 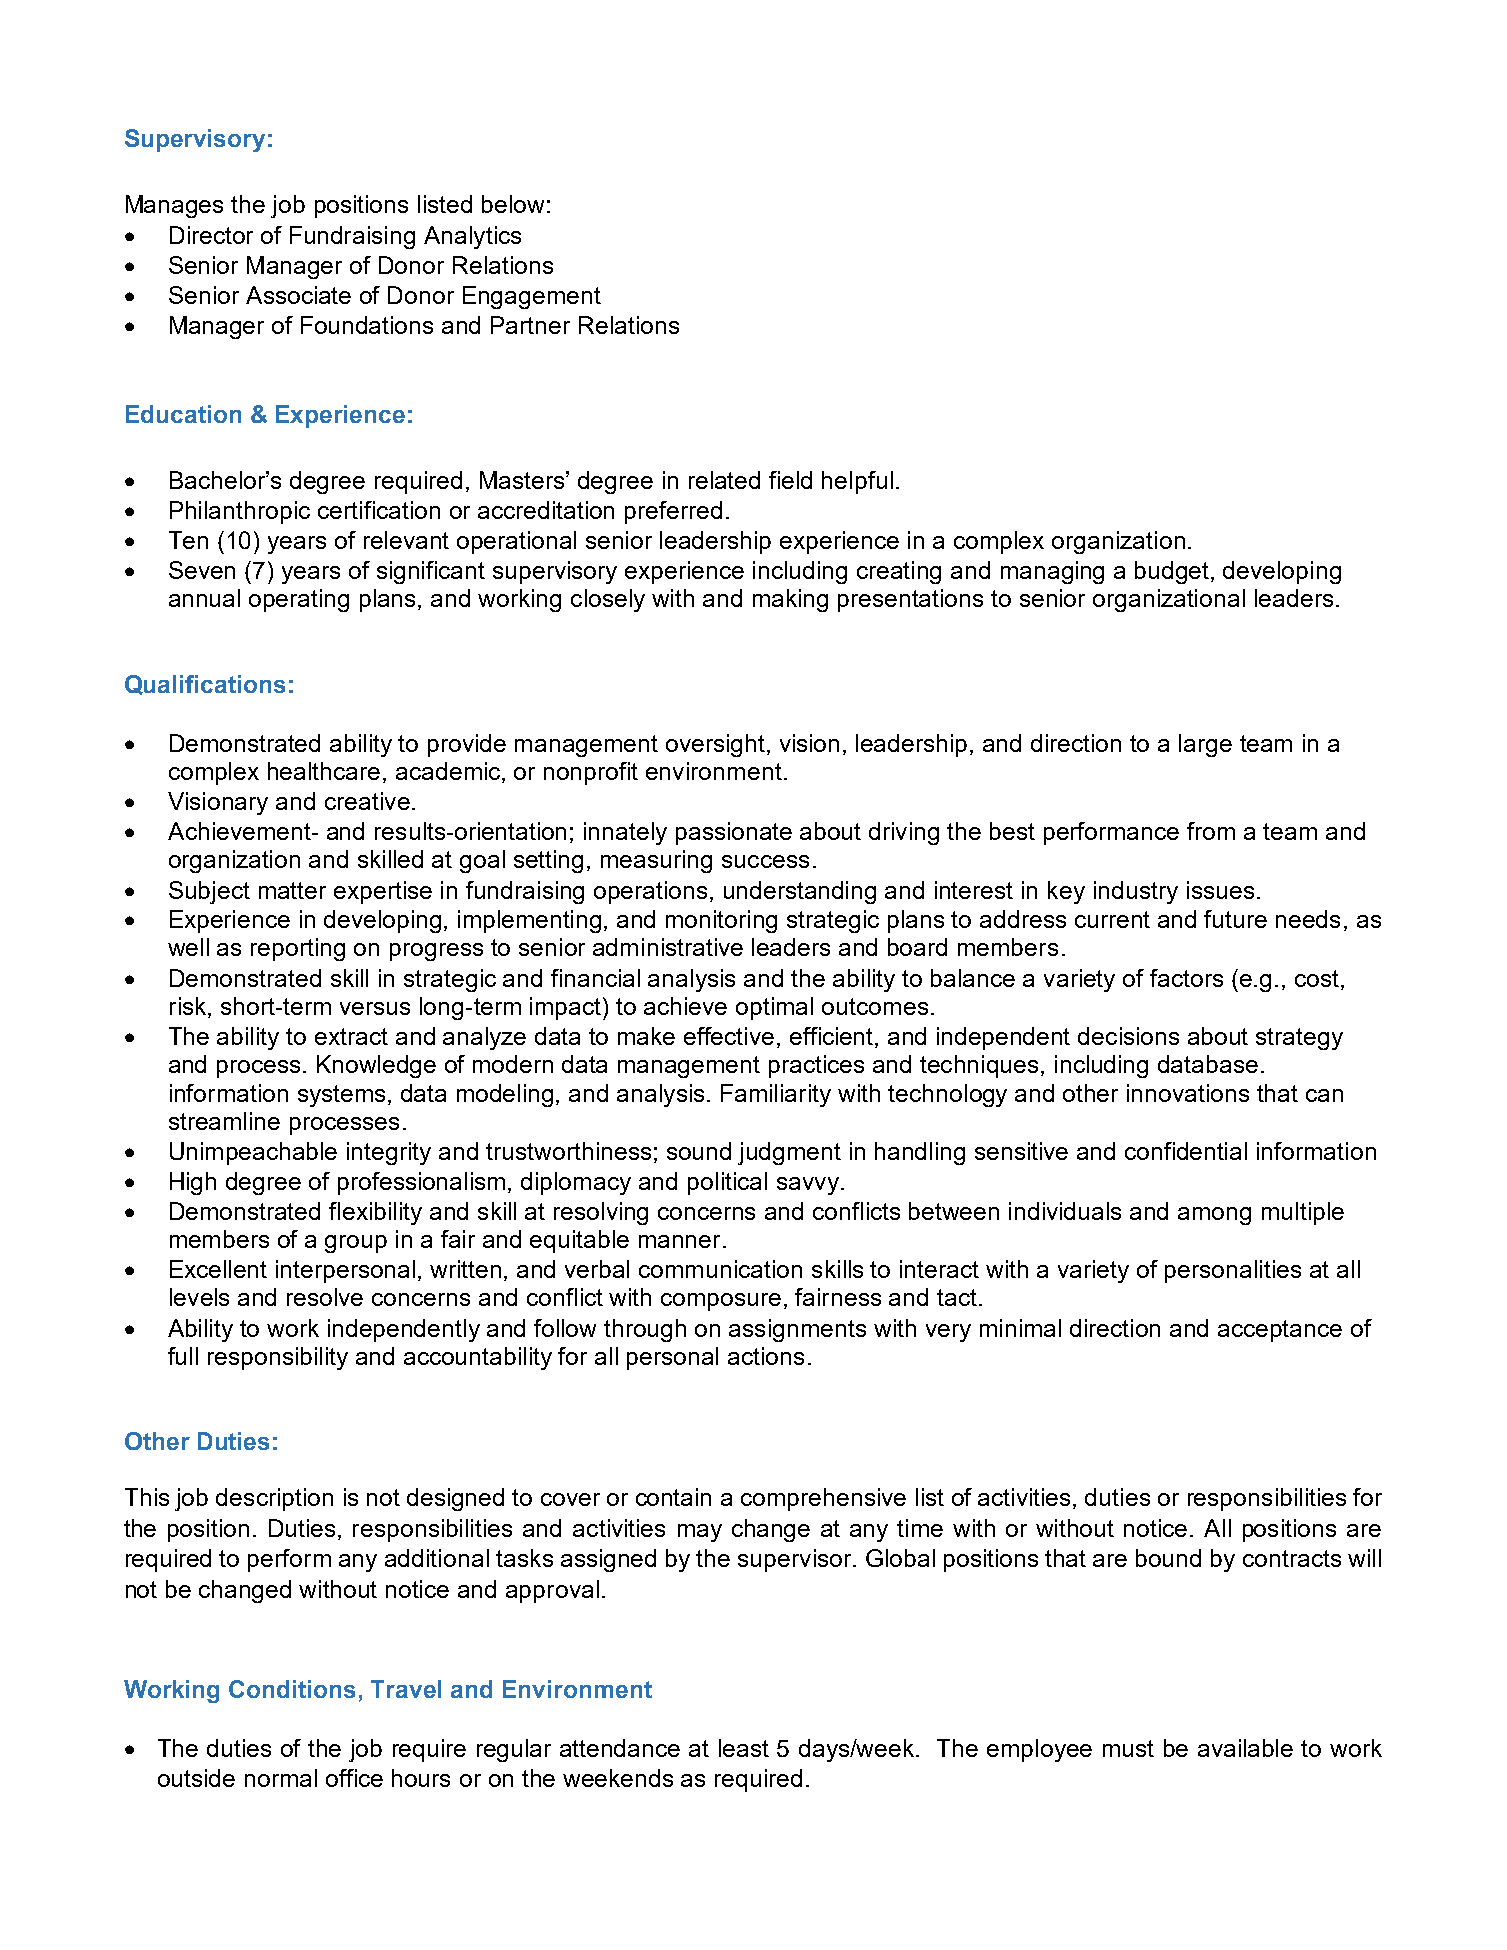 What do you see at coordinates (298, 295) in the screenshot?
I see `Associate` at bounding box center [298, 295].
